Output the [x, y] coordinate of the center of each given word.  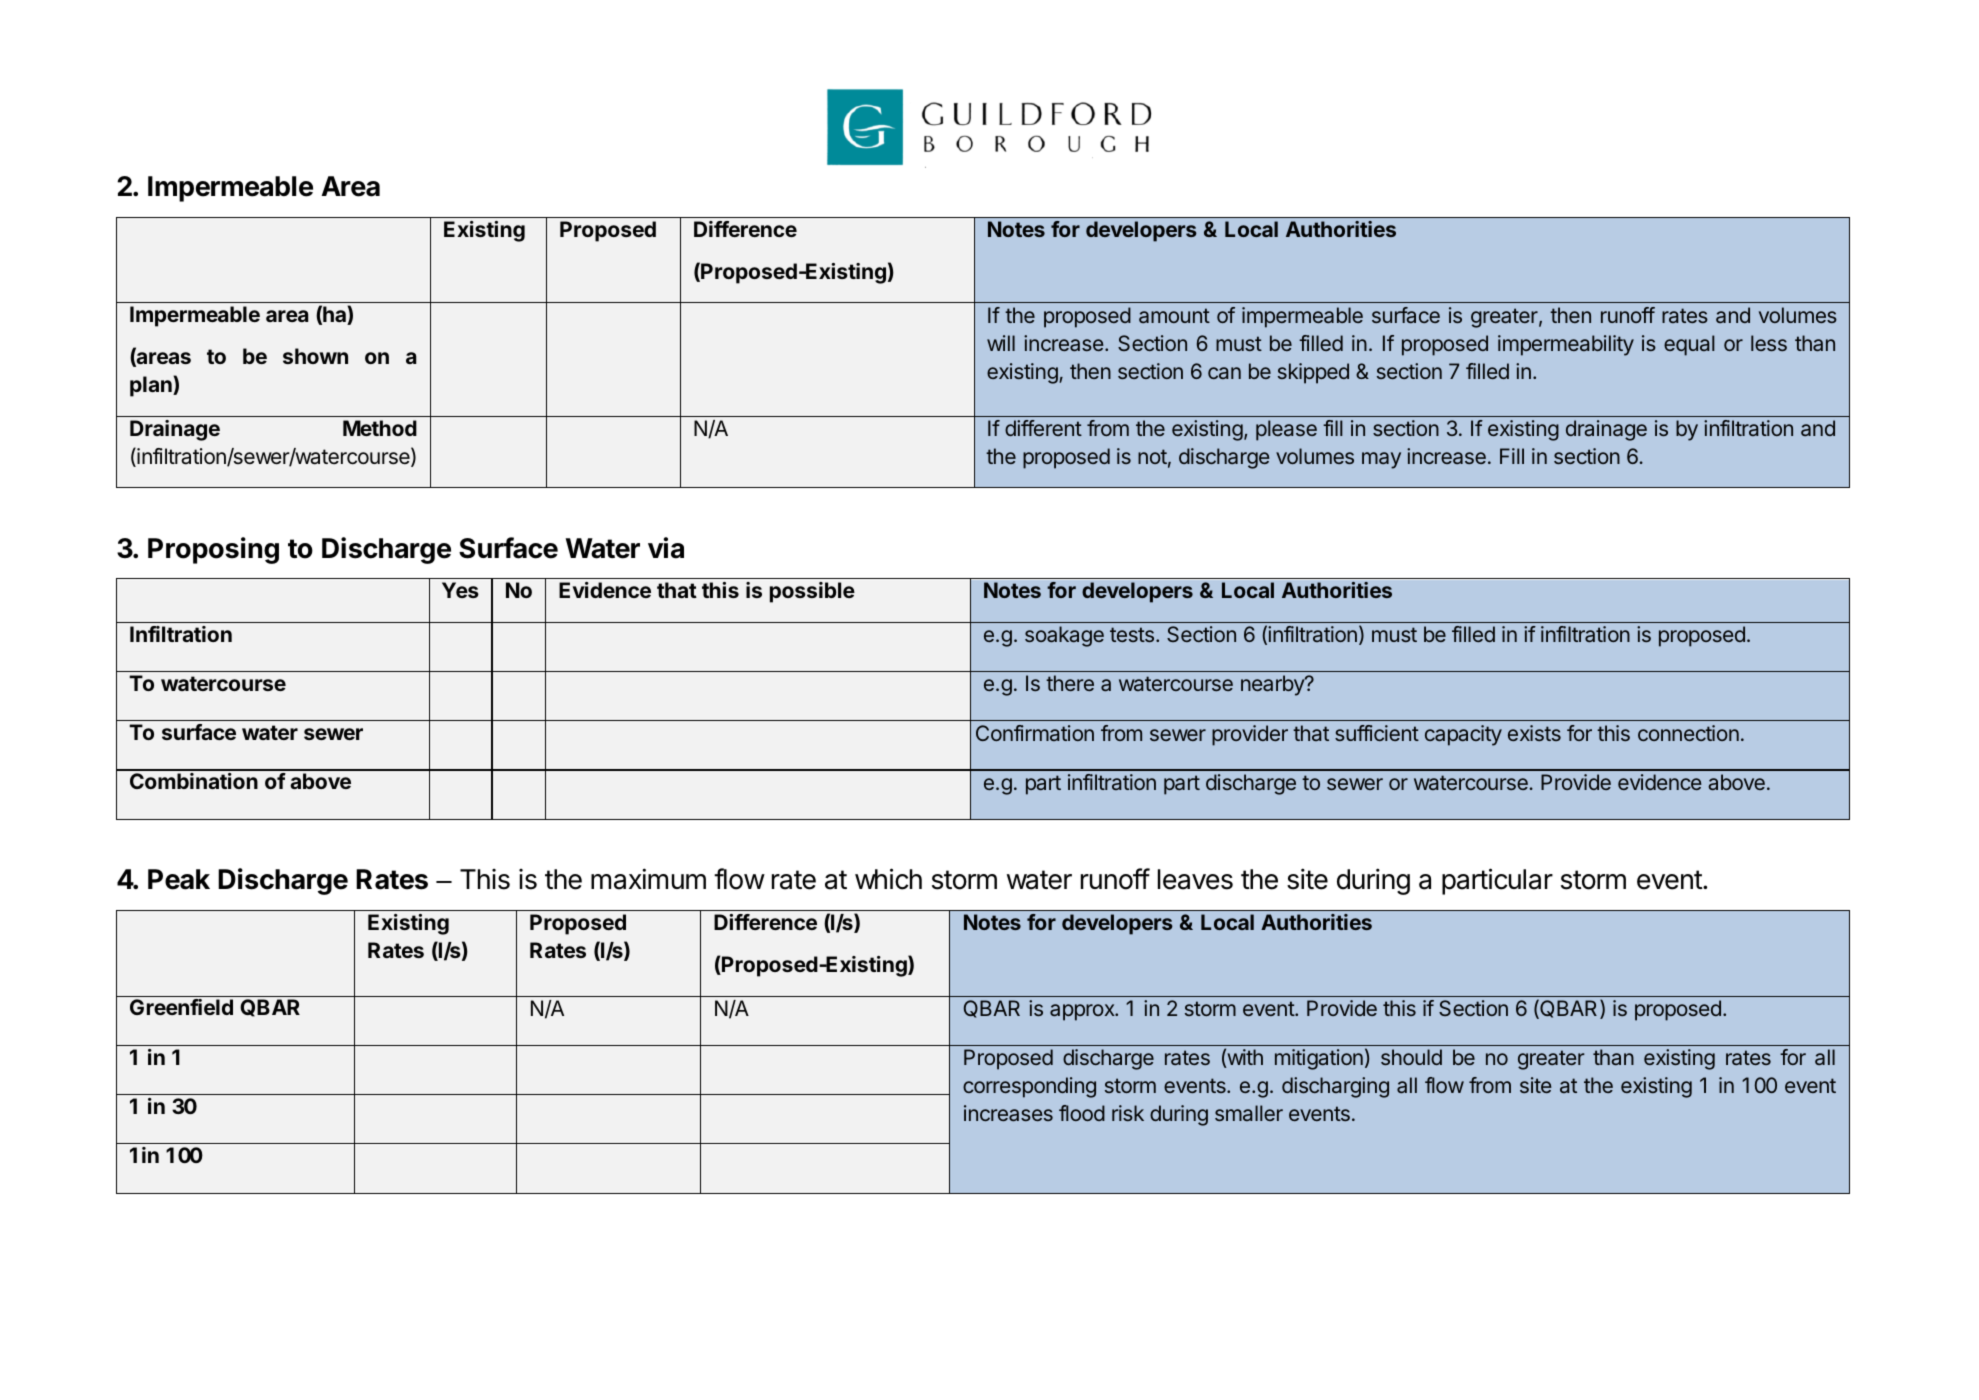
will [1001, 343]
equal [1689, 345]
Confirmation [1035, 733]
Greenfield [181, 1007]
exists [1534, 733]
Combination [194, 781]
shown [315, 356]
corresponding [1029, 1087]
